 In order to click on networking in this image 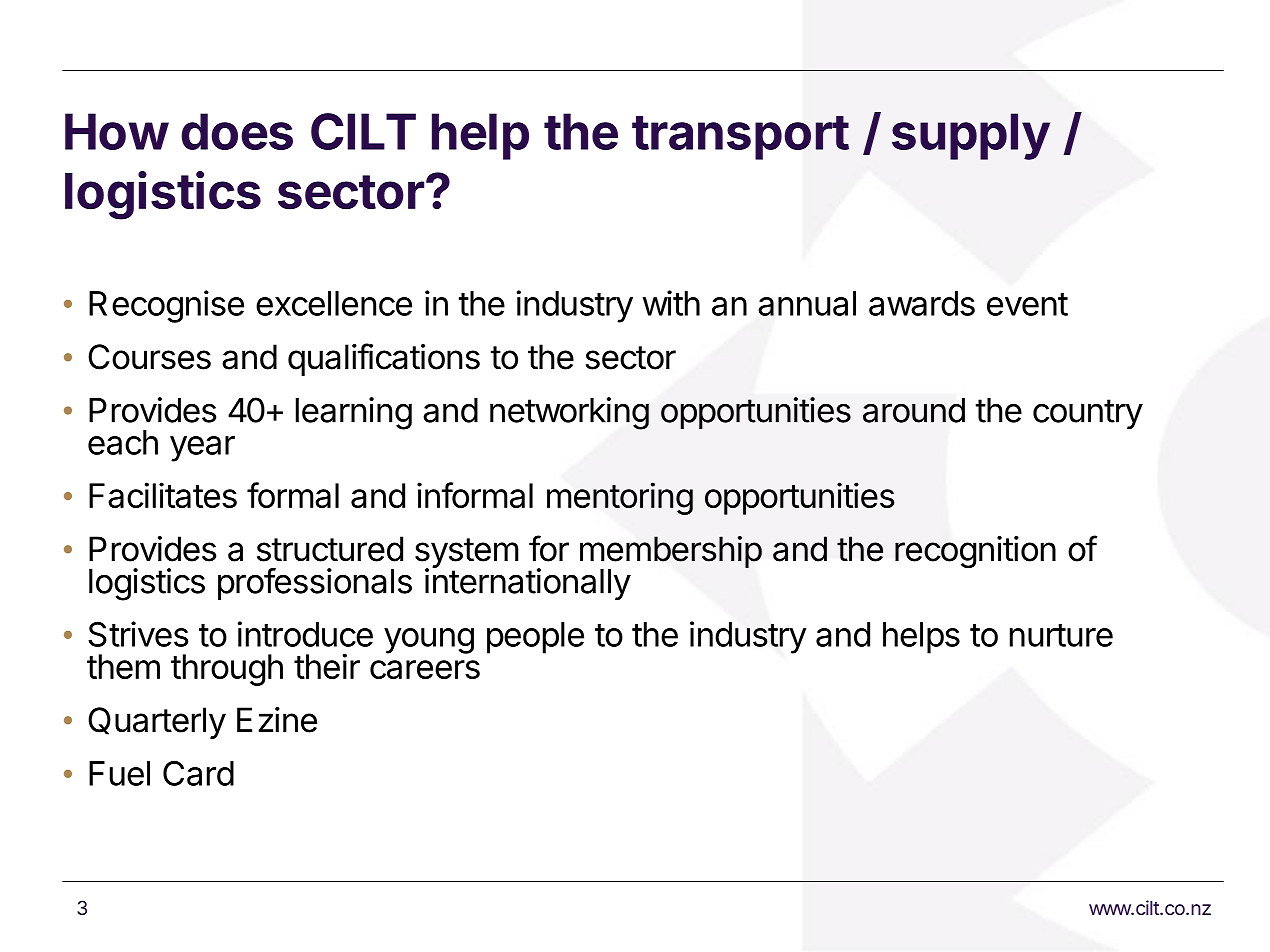, I will do `click(569, 413)`.
